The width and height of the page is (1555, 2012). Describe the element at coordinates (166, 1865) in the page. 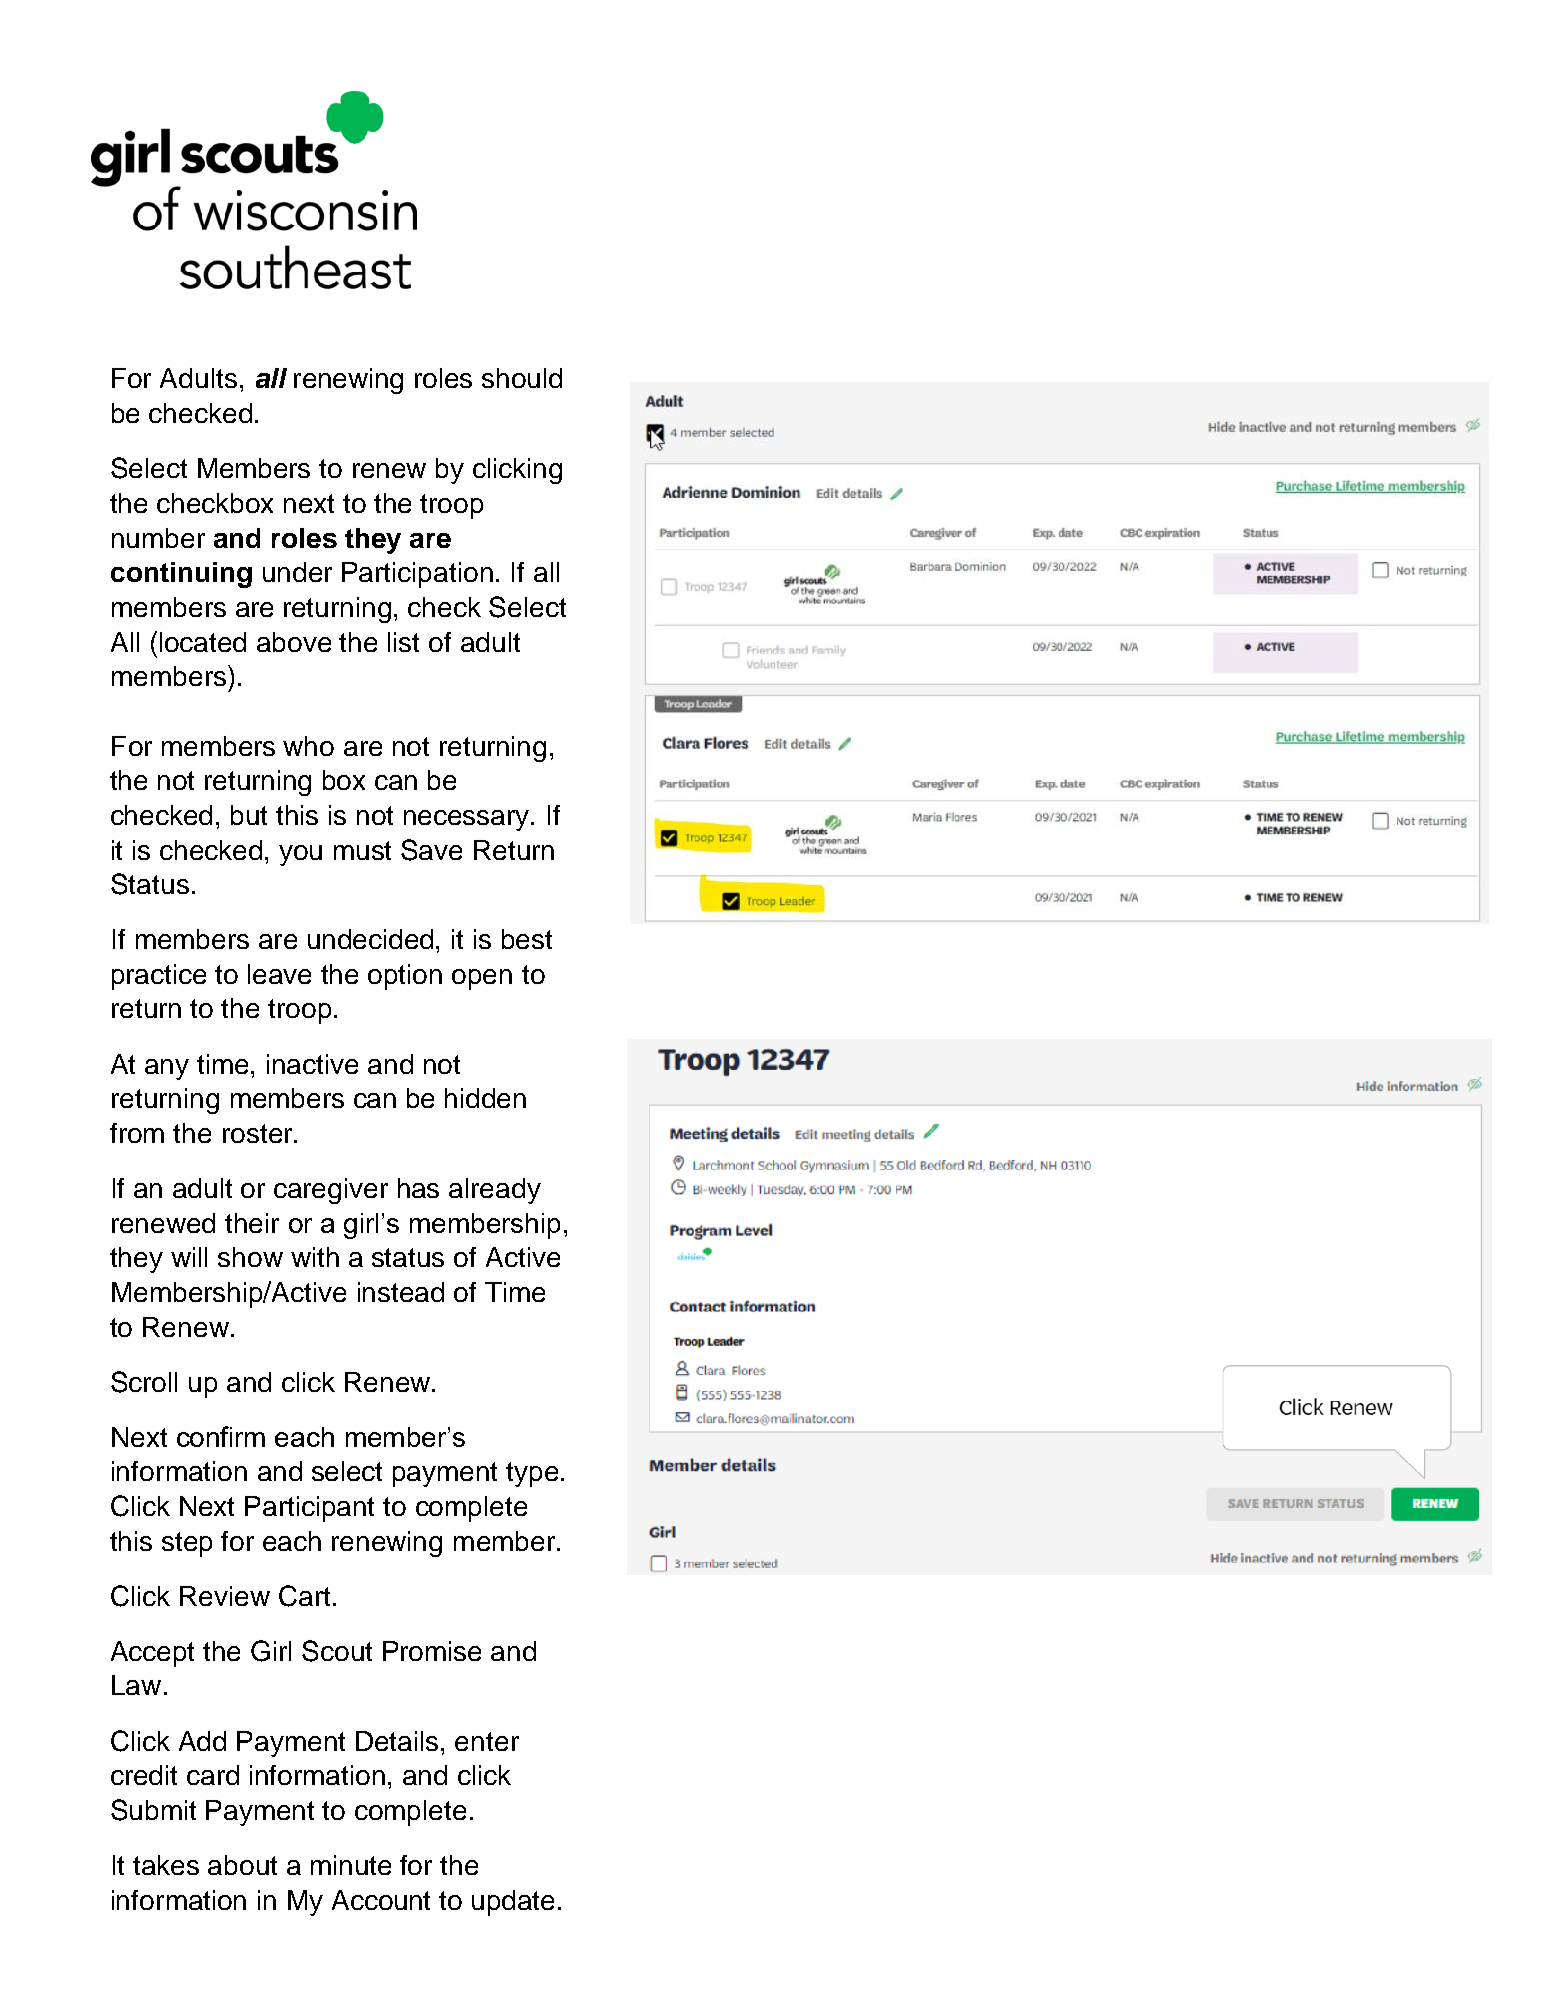

I see `takes` at that location.
